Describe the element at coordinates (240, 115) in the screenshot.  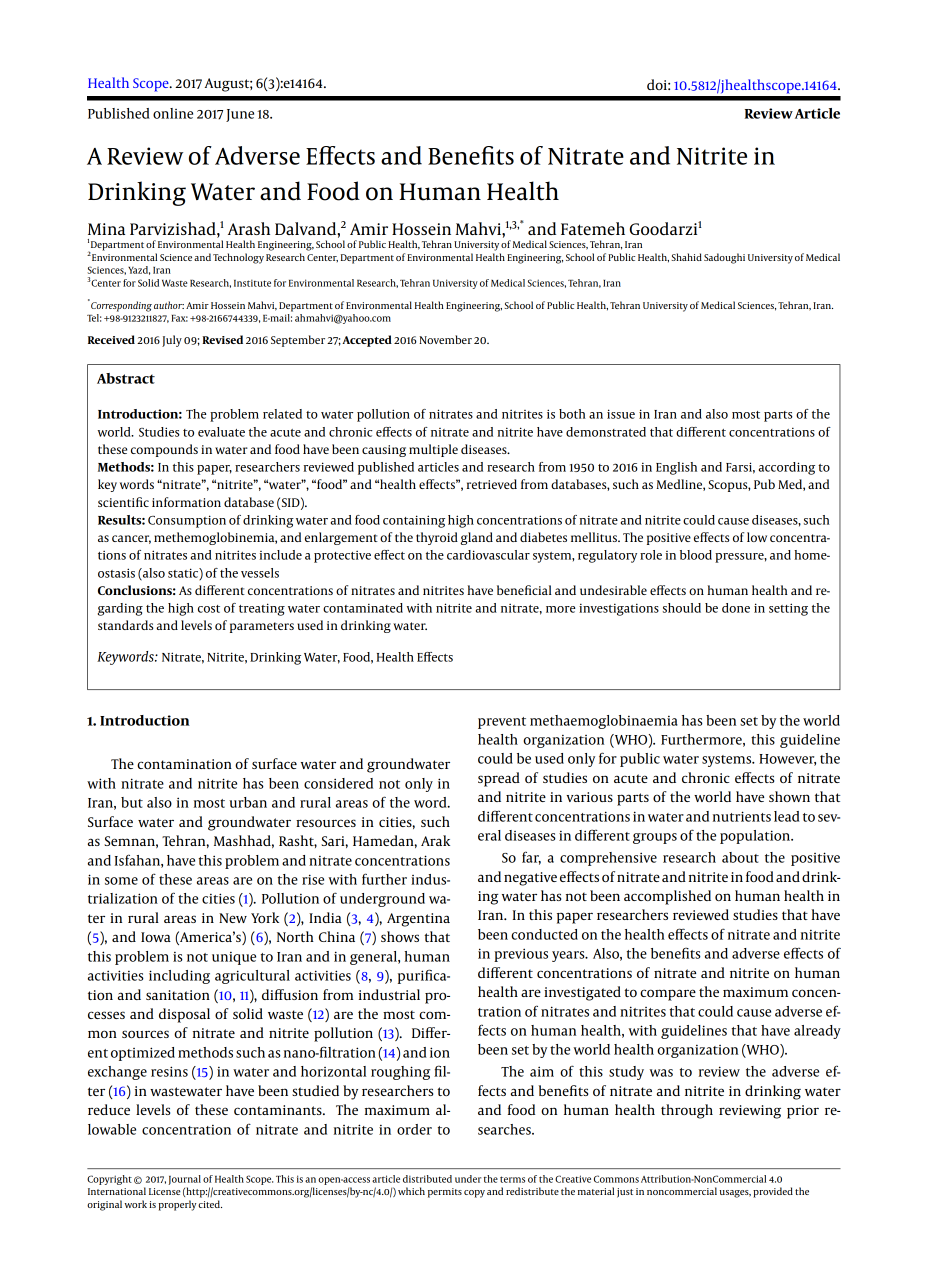
I see `June` at that location.
